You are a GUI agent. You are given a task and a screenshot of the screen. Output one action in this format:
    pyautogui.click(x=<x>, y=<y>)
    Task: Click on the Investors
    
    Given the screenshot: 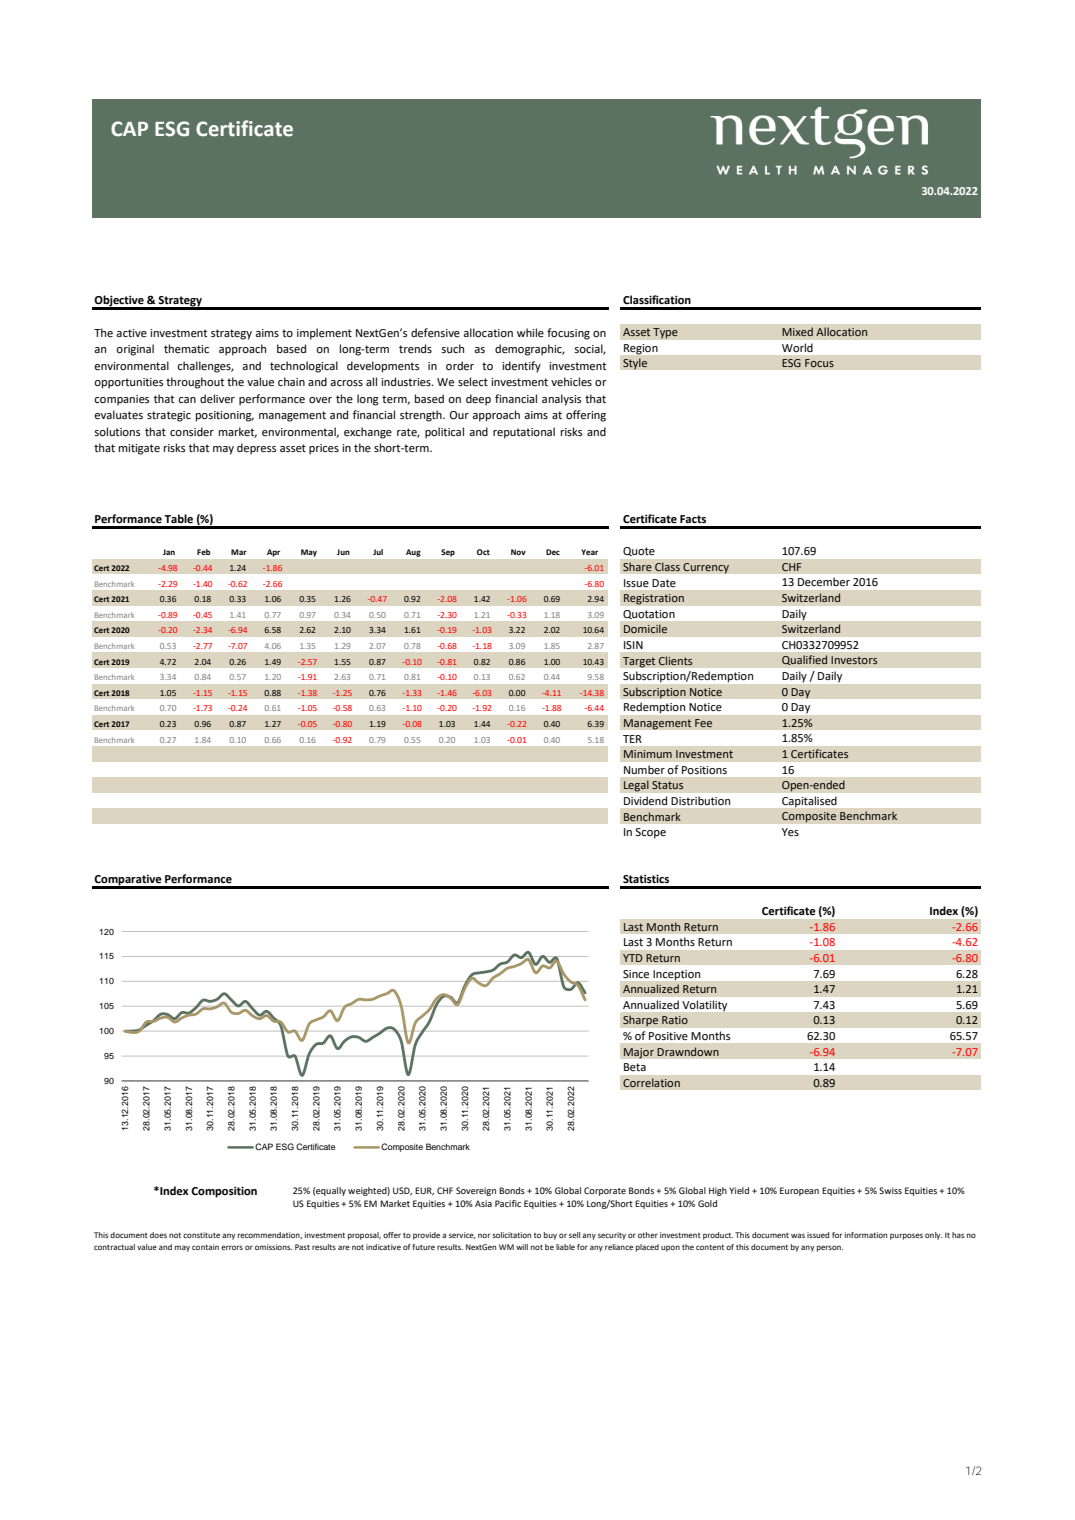 What is the action you would take?
    pyautogui.click(x=854, y=660)
